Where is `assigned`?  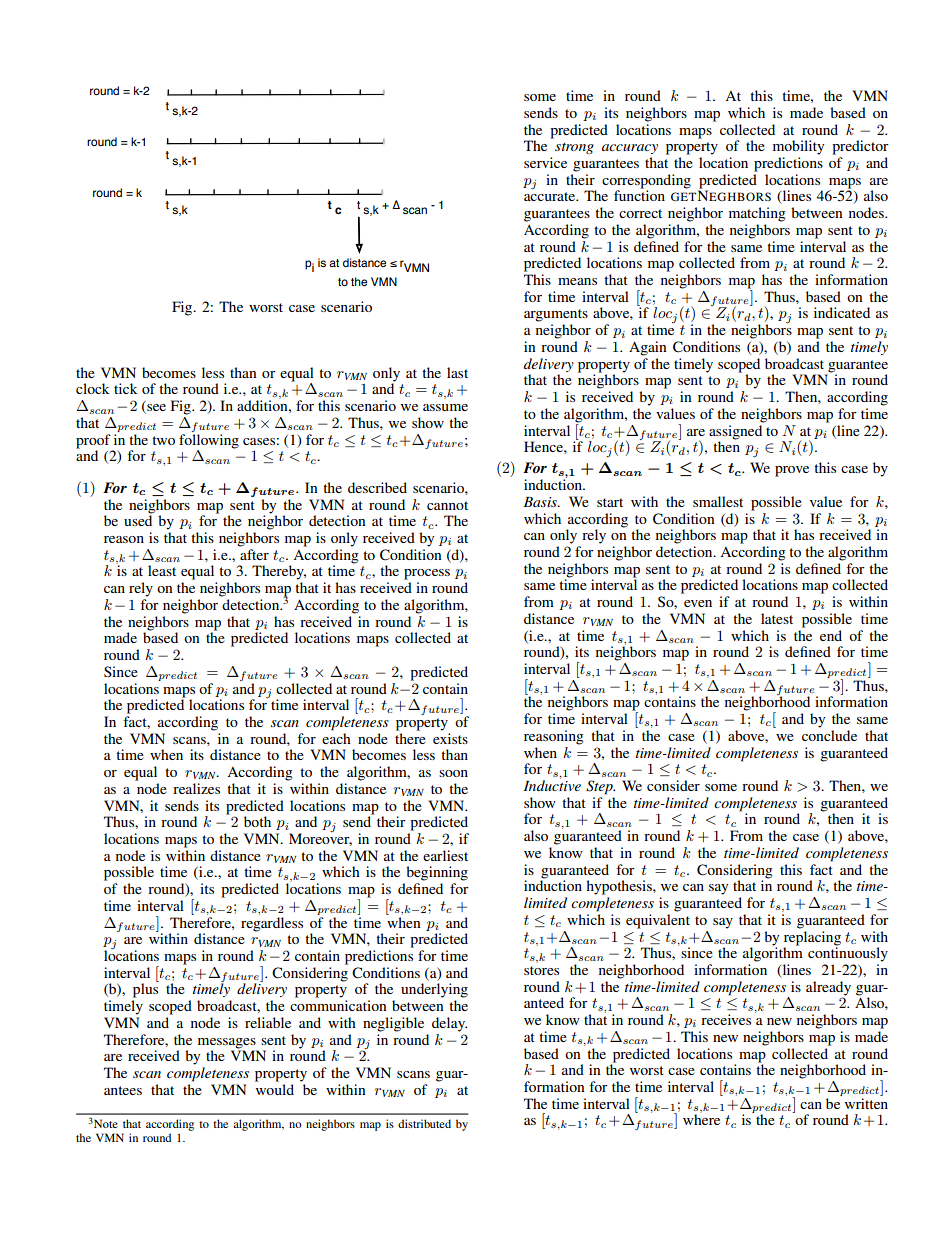
assigned is located at coordinates (736, 431).
